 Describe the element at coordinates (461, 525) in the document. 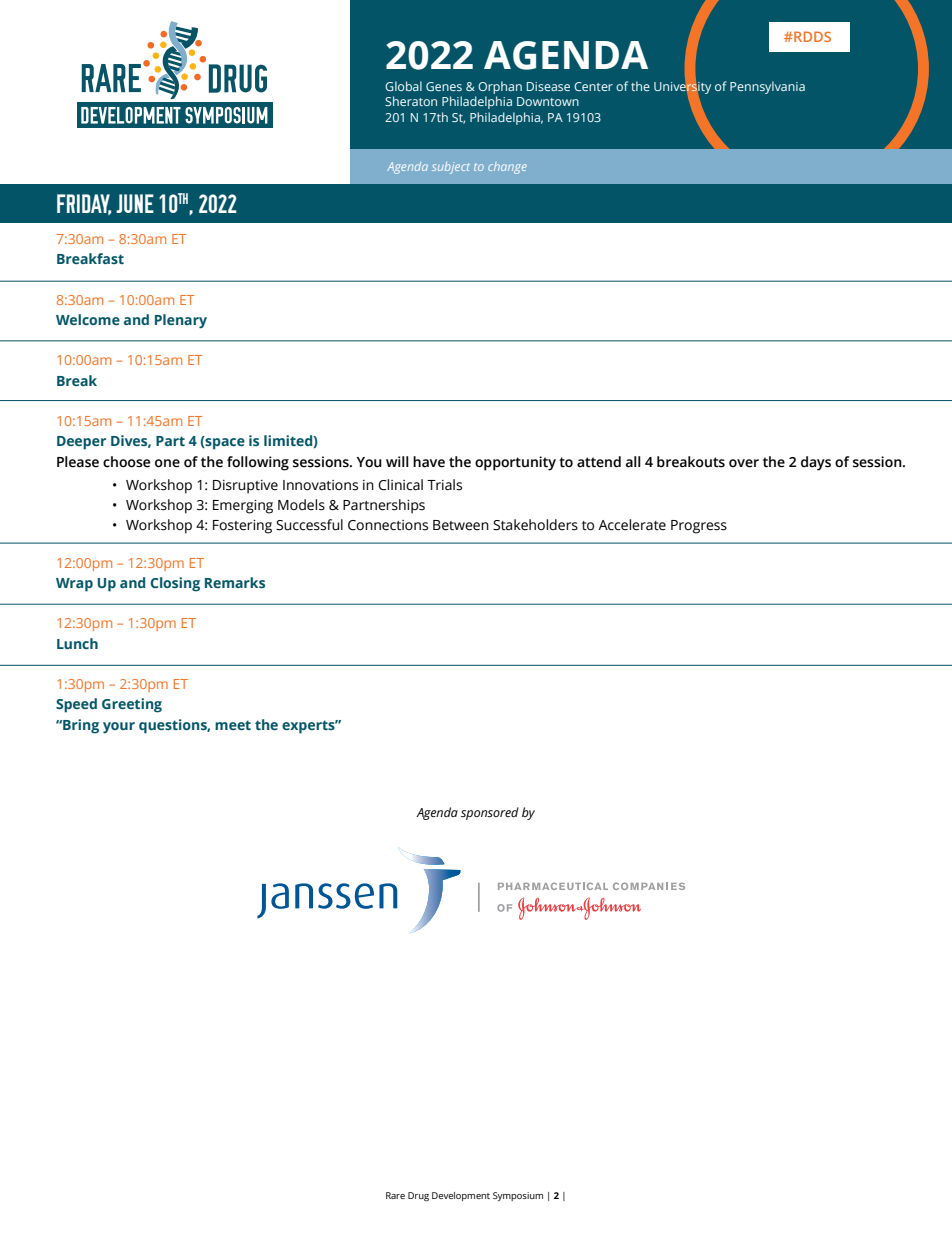

I see `Between` at that location.
